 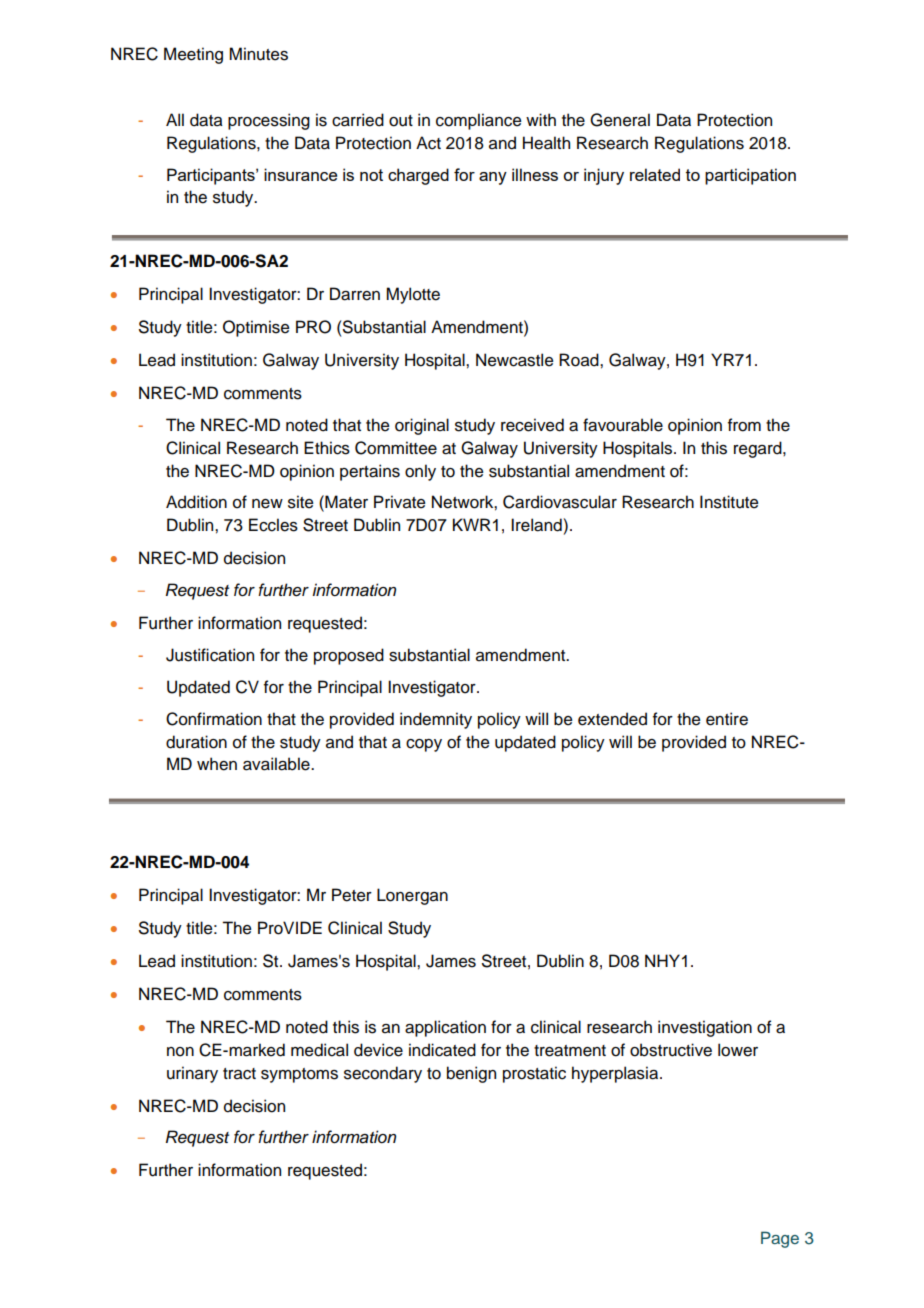 What do you see at coordinates (239, 1074) in the screenshot?
I see `tract` at bounding box center [239, 1074].
